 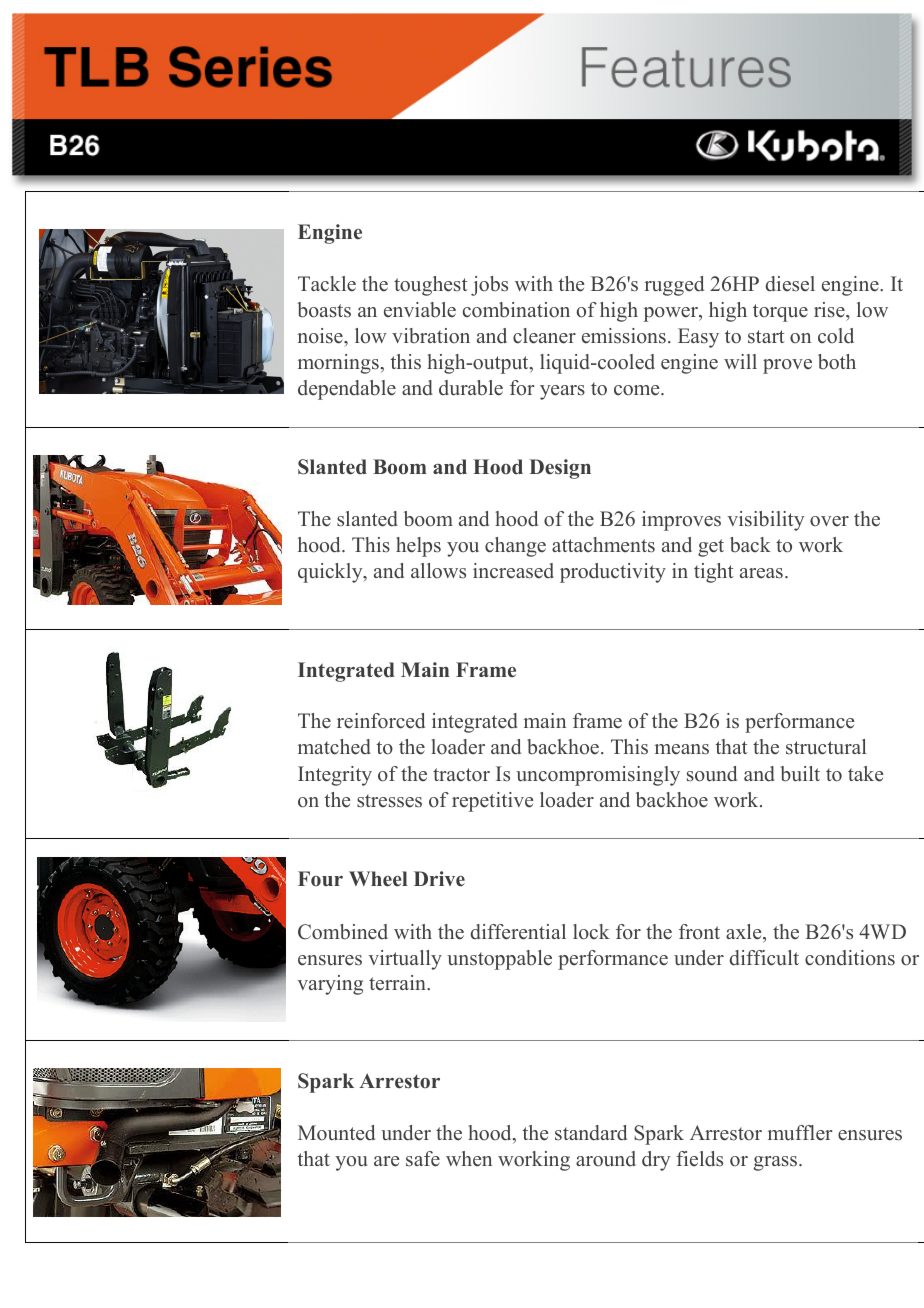 I want to click on standard, so click(x=591, y=1133).
